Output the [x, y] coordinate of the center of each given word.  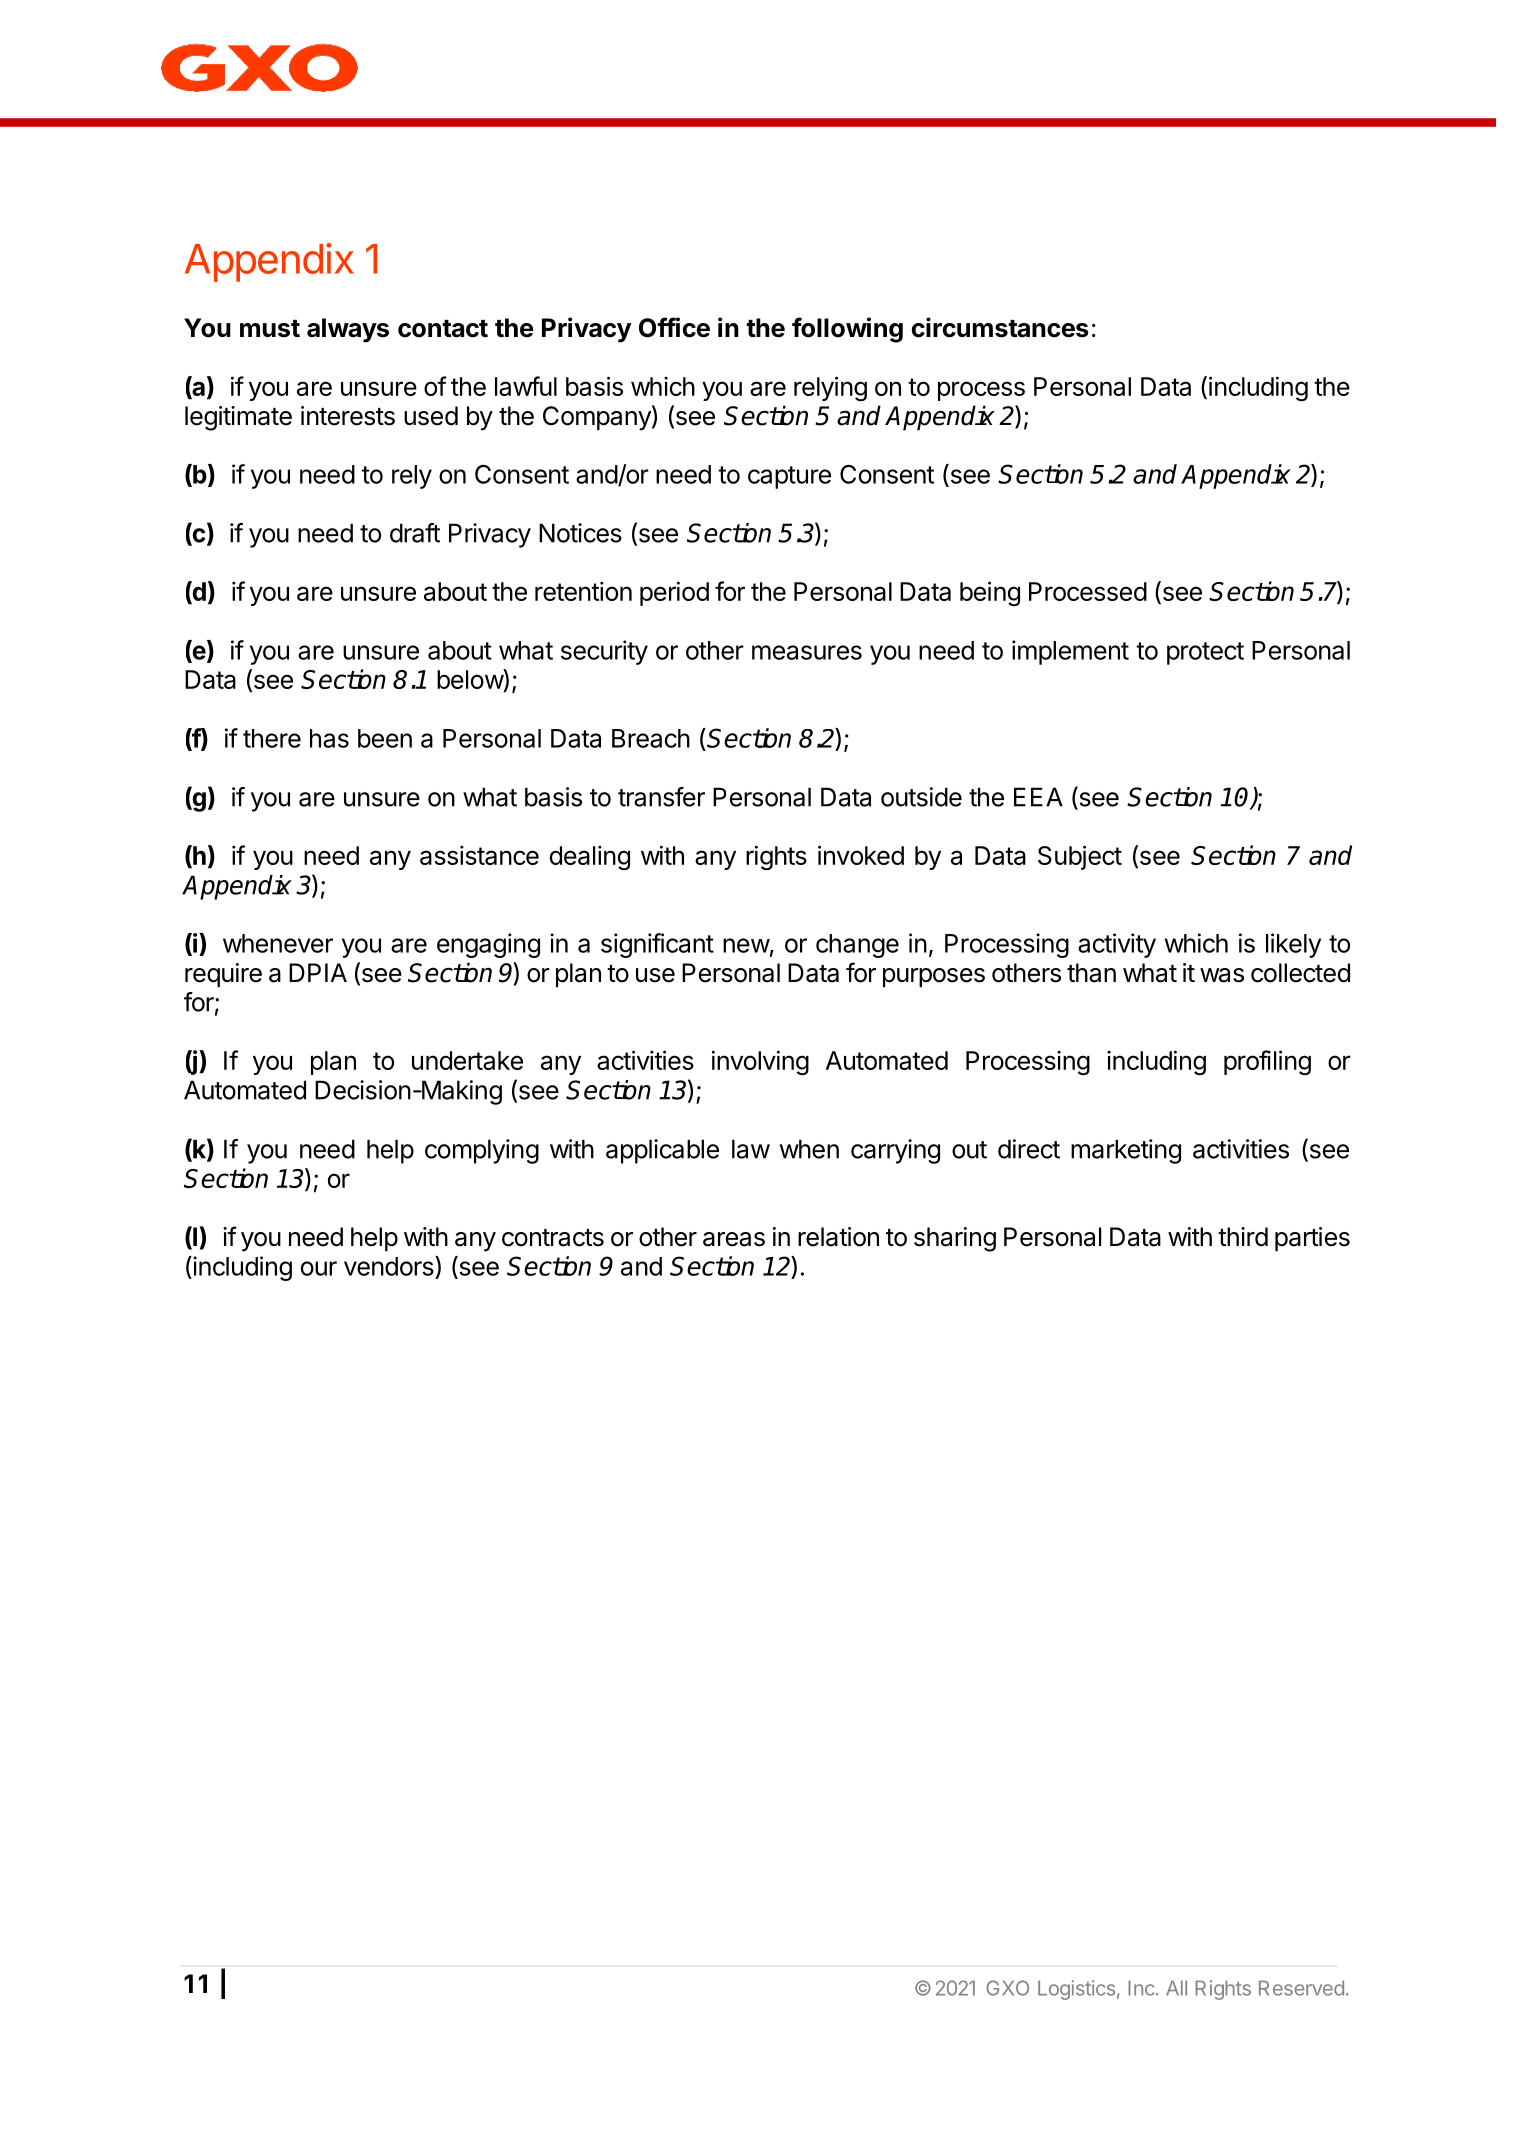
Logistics [1076, 1990]
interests [348, 416]
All [1176, 1988]
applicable [662, 1151]
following [847, 330]
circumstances [1000, 327]
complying [482, 1151]
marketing [1126, 1151]
